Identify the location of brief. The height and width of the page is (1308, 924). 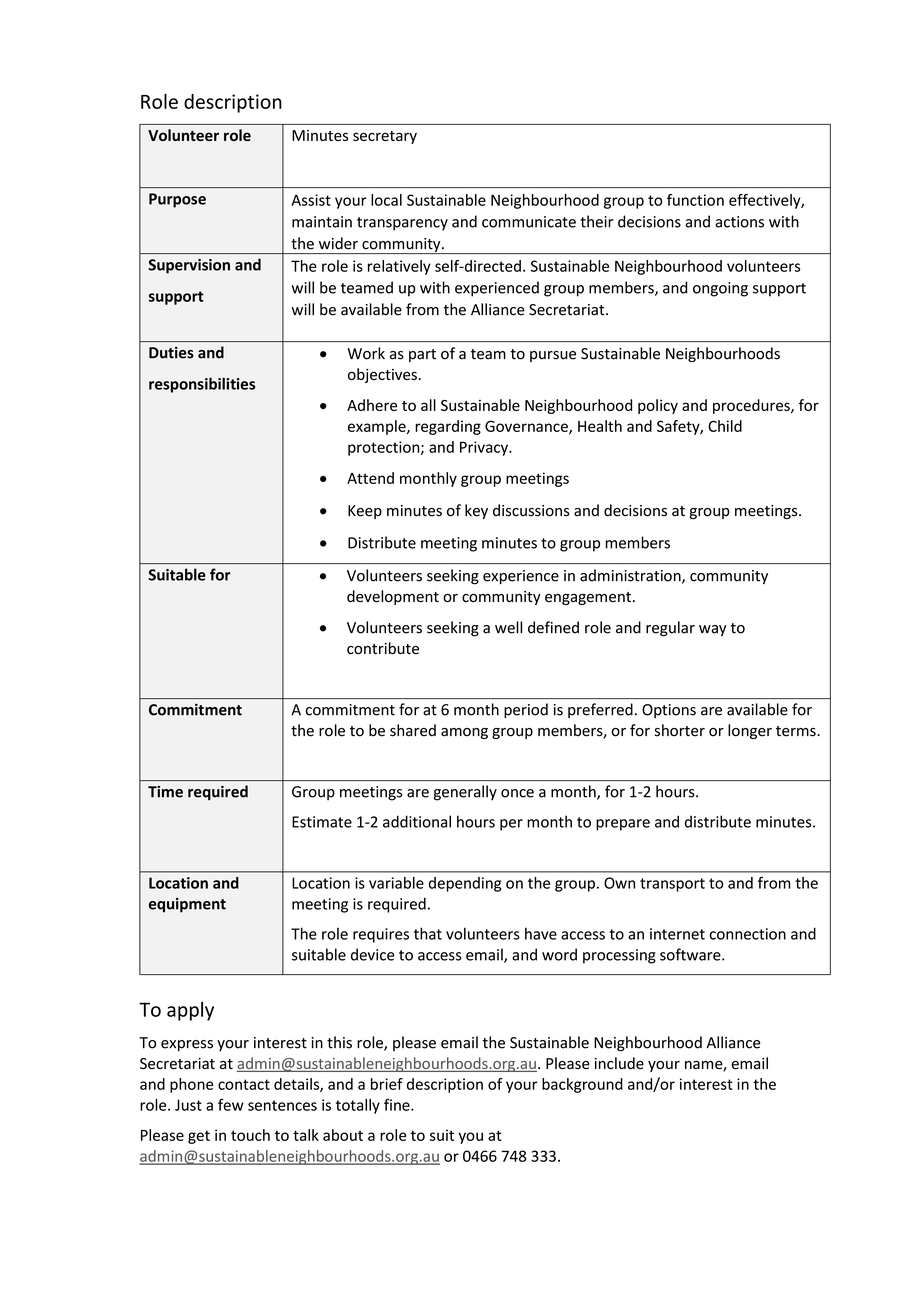
(387, 1084).
